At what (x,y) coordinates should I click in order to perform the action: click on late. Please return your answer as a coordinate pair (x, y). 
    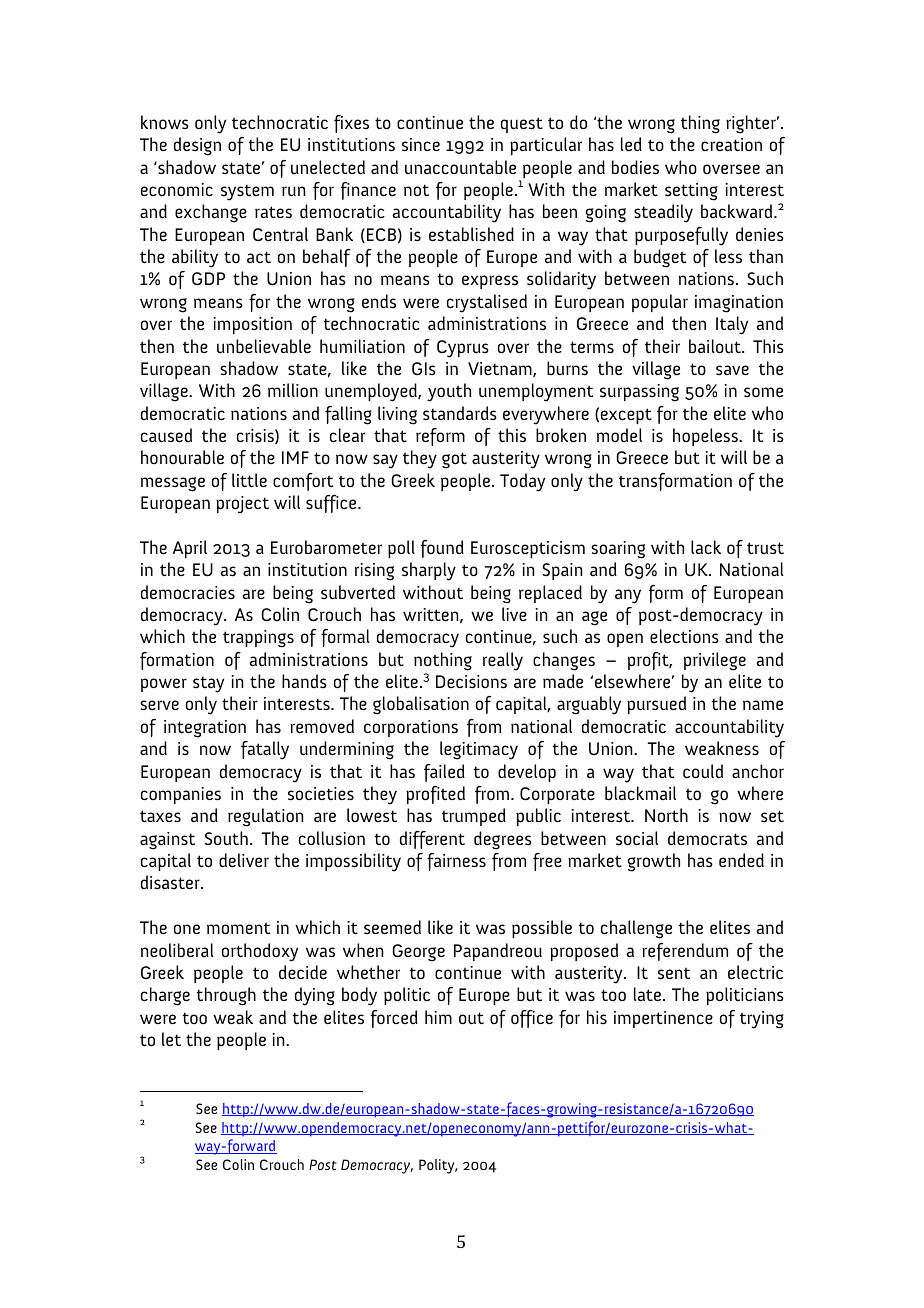
    Looking at the image, I should click on (649, 994).
